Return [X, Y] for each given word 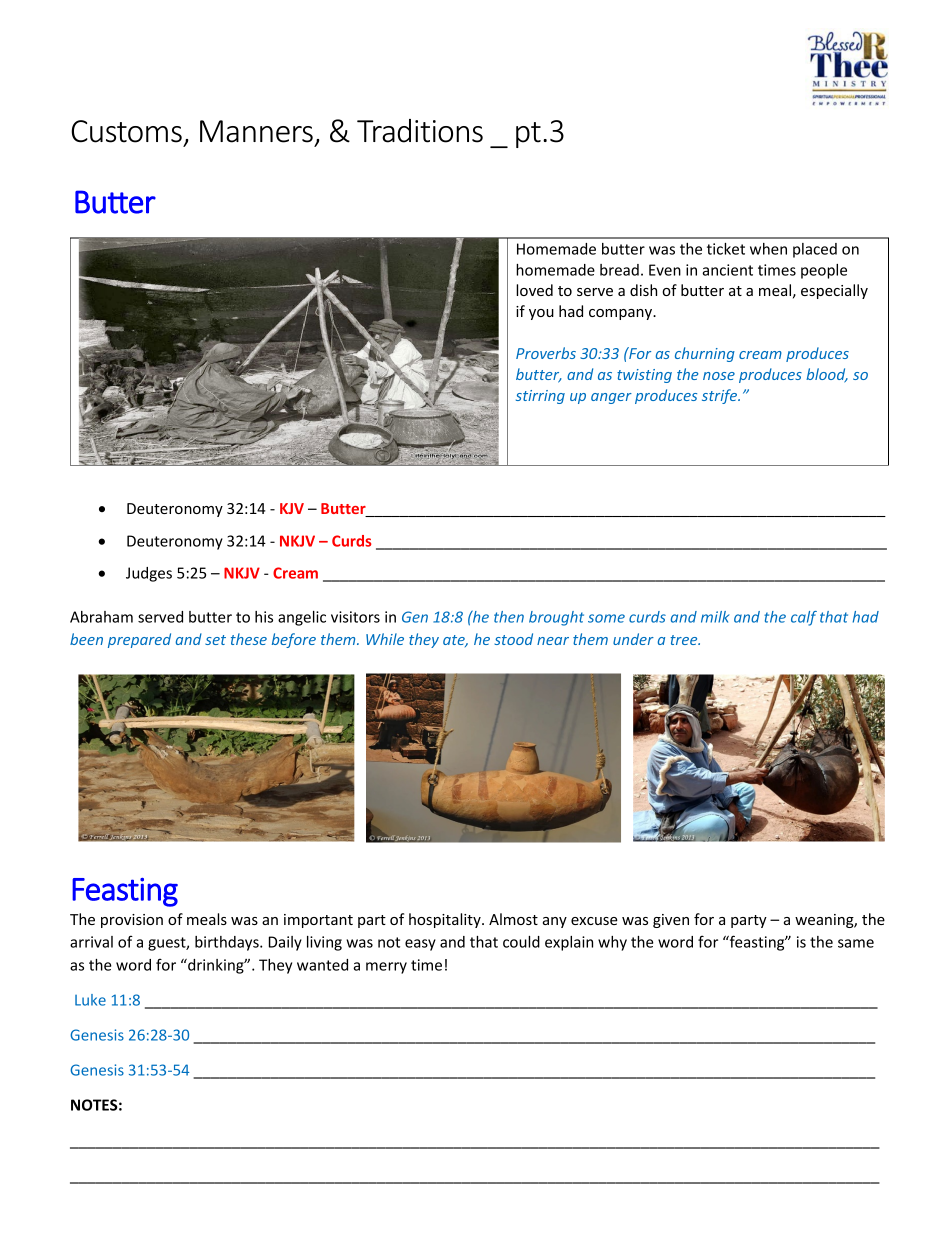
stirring [540, 397]
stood [513, 639]
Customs [126, 131]
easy [420, 945]
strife [721, 396]
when [768, 249]
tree [685, 640]
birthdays [228, 943]
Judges [149, 574]
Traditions [420, 131]
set [215, 640]
